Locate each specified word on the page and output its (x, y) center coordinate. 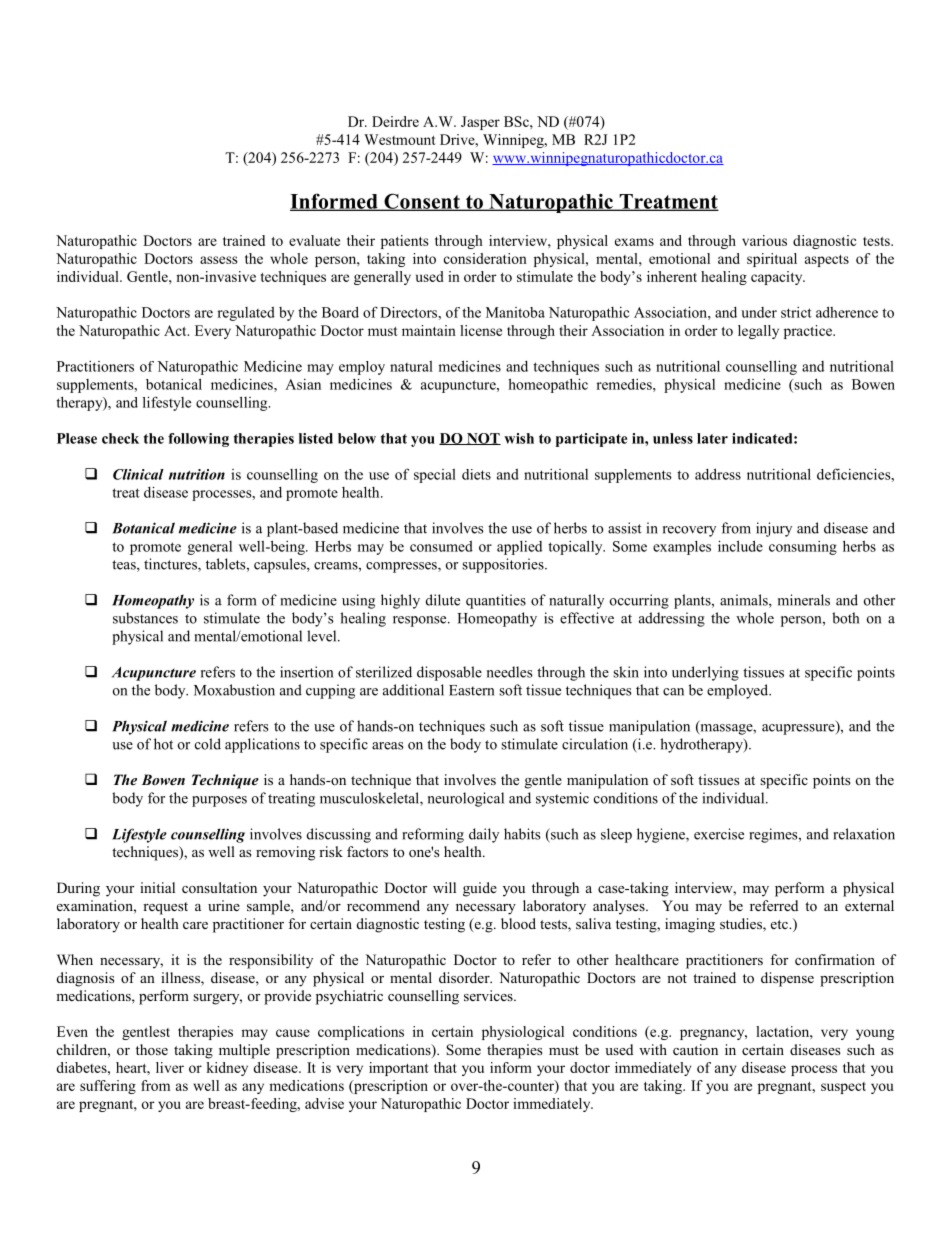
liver (170, 1067)
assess (218, 260)
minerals (804, 600)
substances (145, 618)
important (399, 1069)
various (764, 240)
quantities (496, 601)
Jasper (480, 123)
